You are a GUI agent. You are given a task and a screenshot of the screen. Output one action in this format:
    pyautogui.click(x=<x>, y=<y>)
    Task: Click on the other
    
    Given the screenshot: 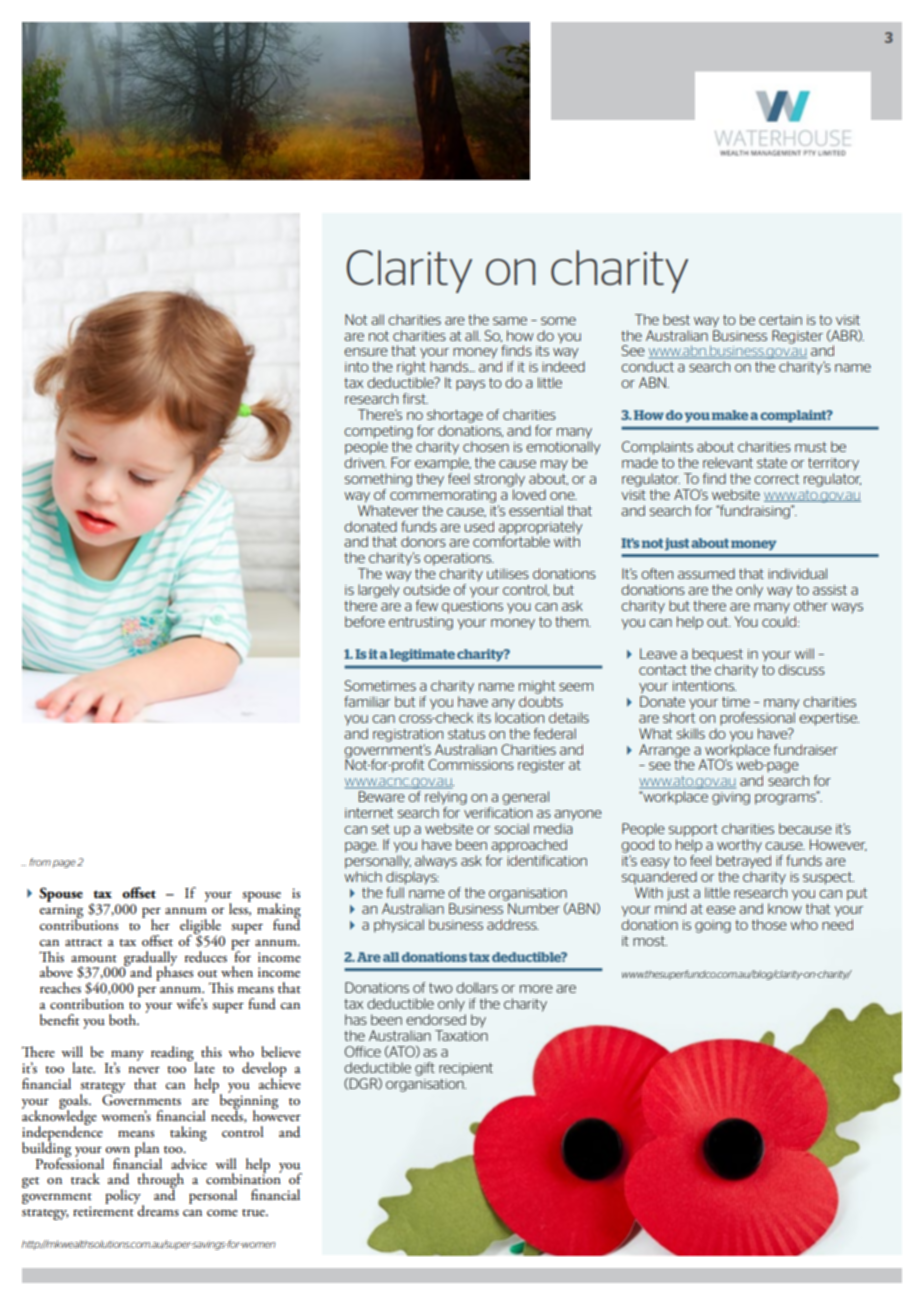 What is the action you would take?
    pyautogui.click(x=811, y=605)
